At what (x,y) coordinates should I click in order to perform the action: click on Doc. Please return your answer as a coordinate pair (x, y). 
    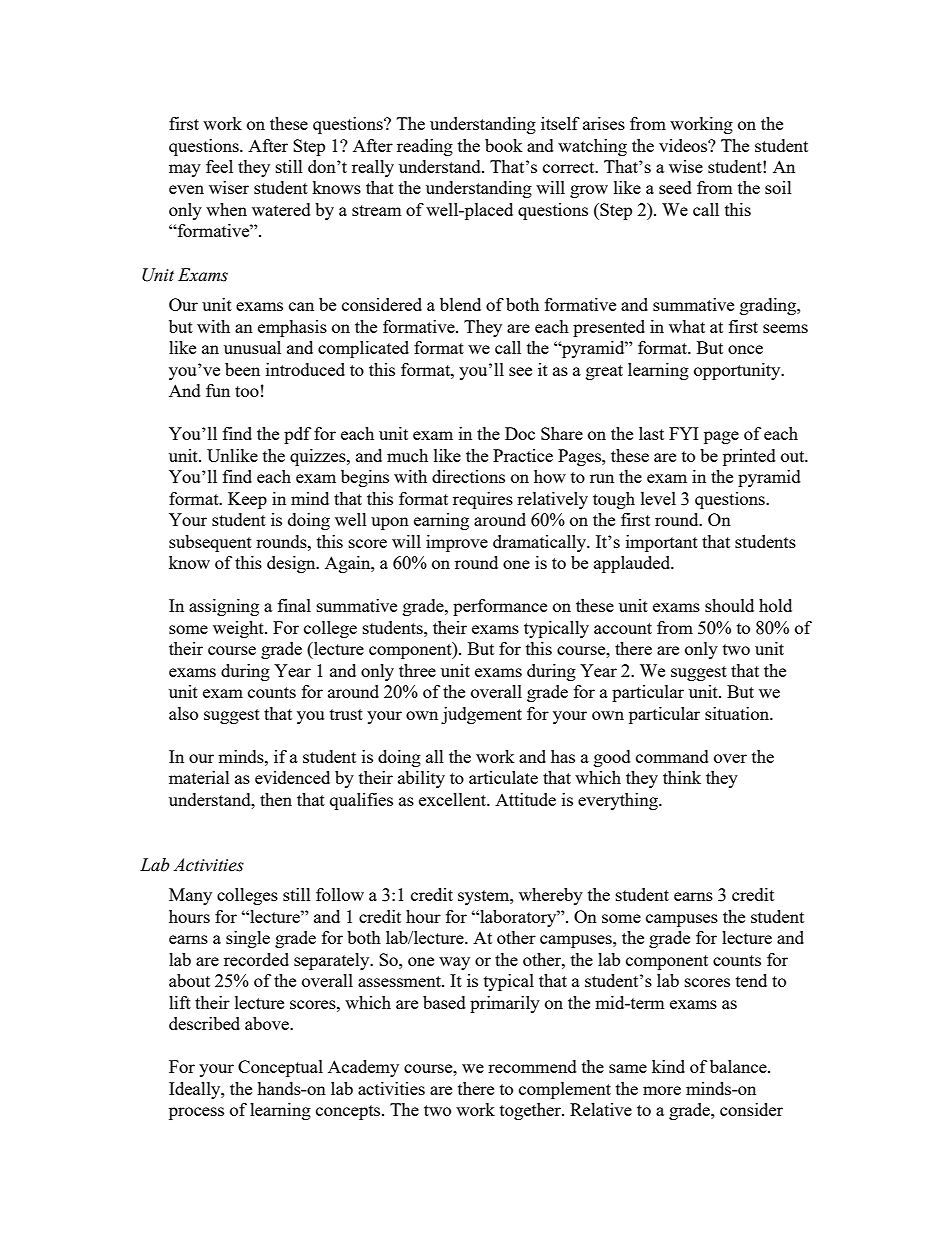
    Looking at the image, I should click on (520, 433).
